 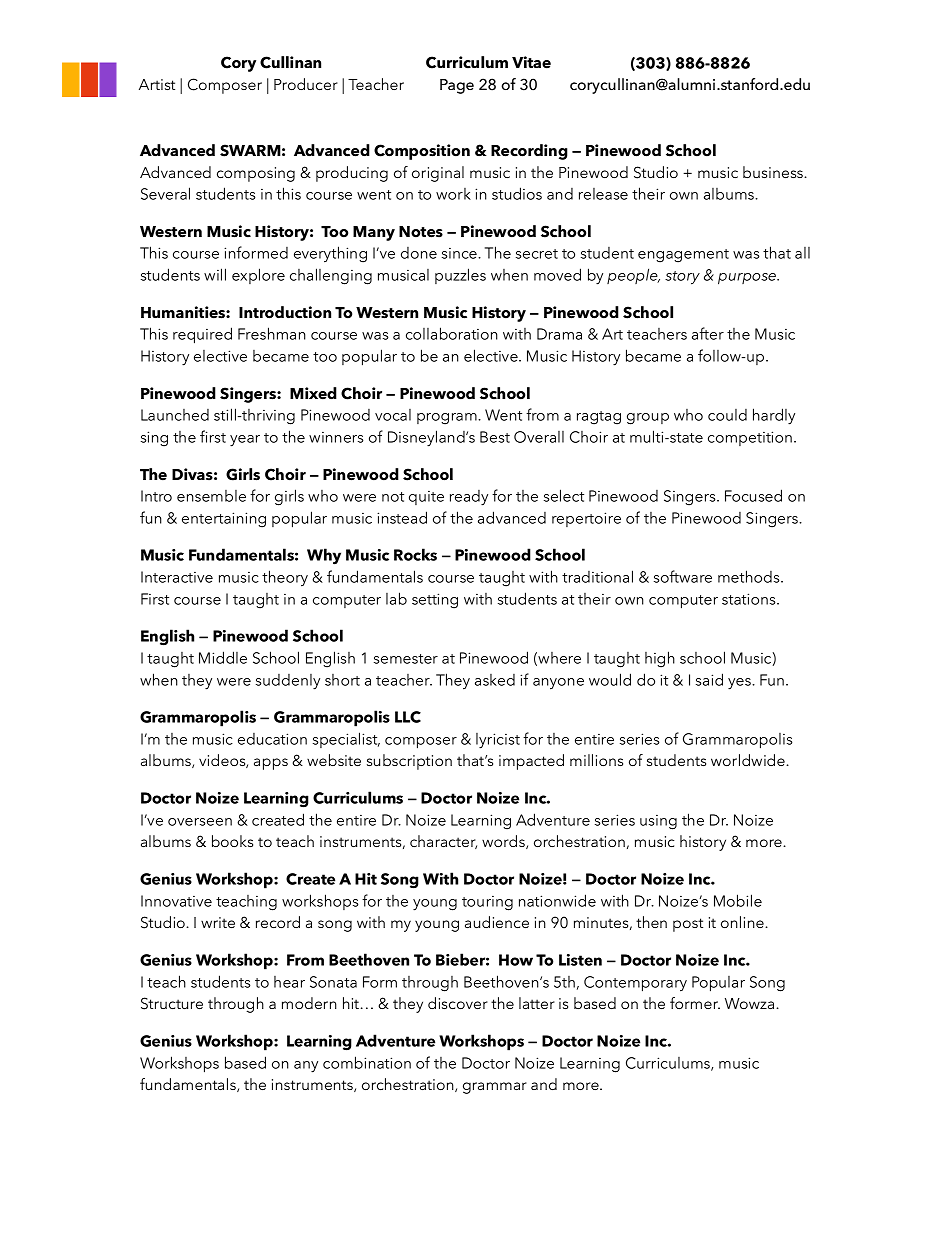 I want to click on Artist, so click(x=157, y=84).
